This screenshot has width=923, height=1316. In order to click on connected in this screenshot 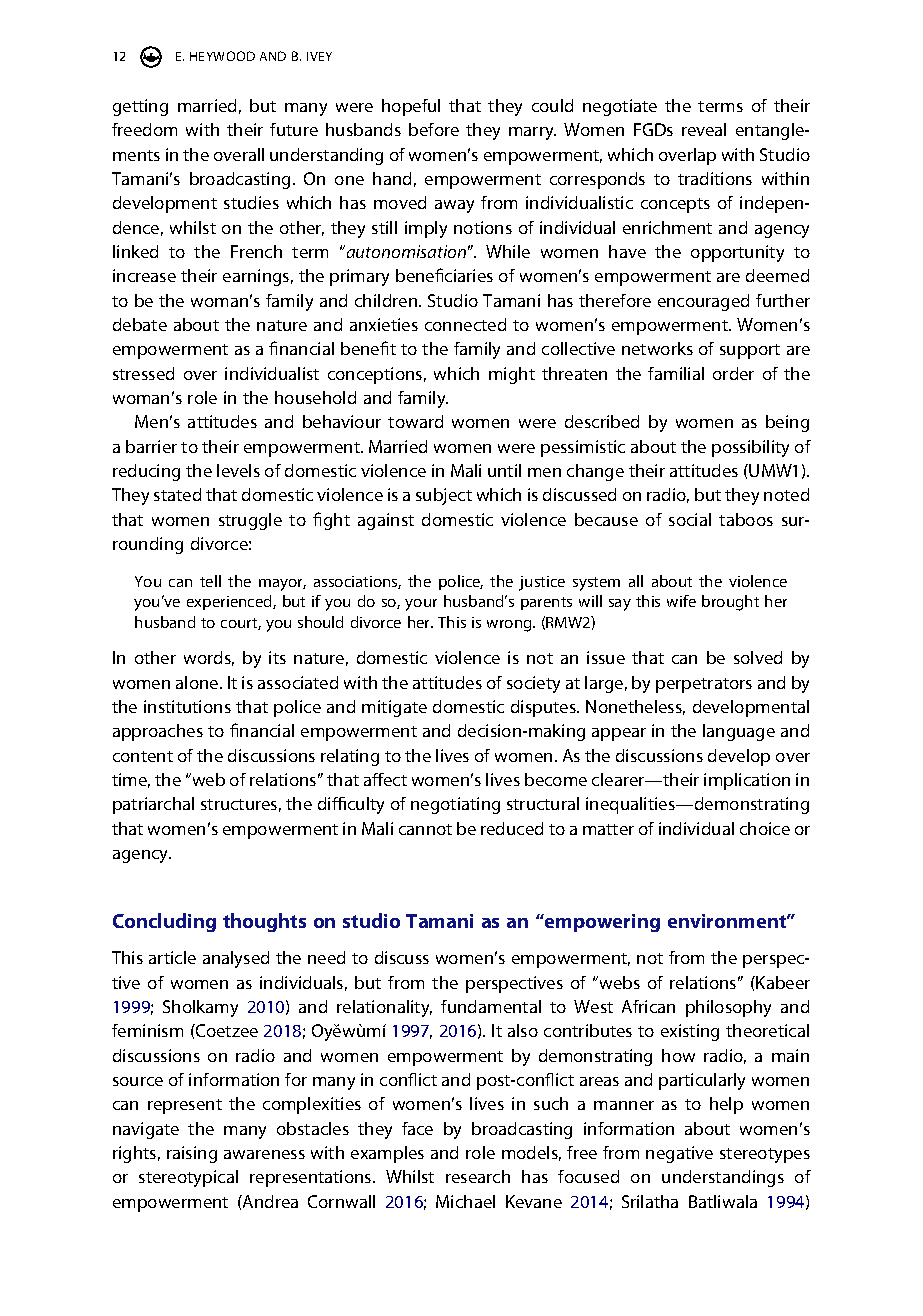, I will do `click(465, 324)`.
